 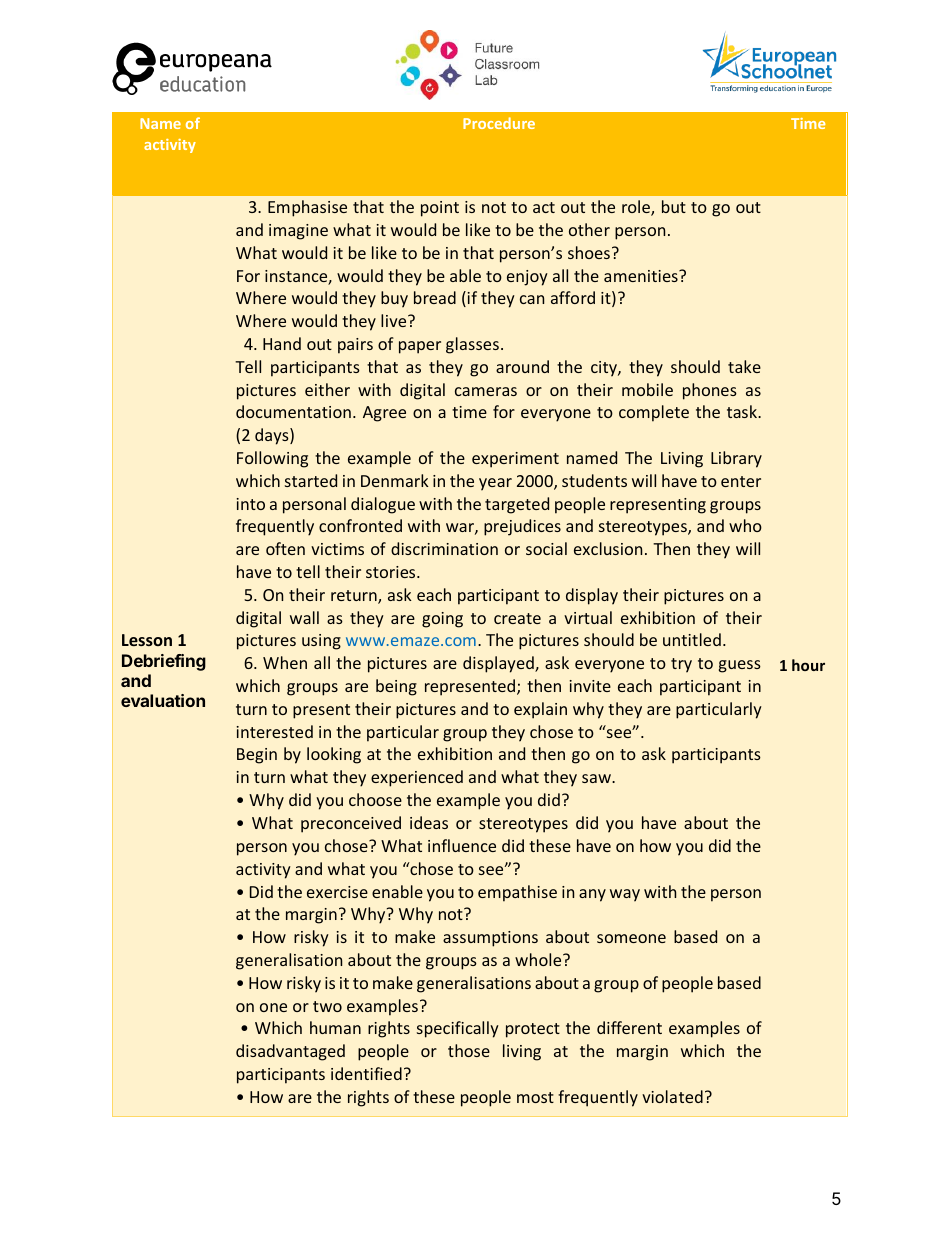 I want to click on Procedure, so click(x=499, y=123).
